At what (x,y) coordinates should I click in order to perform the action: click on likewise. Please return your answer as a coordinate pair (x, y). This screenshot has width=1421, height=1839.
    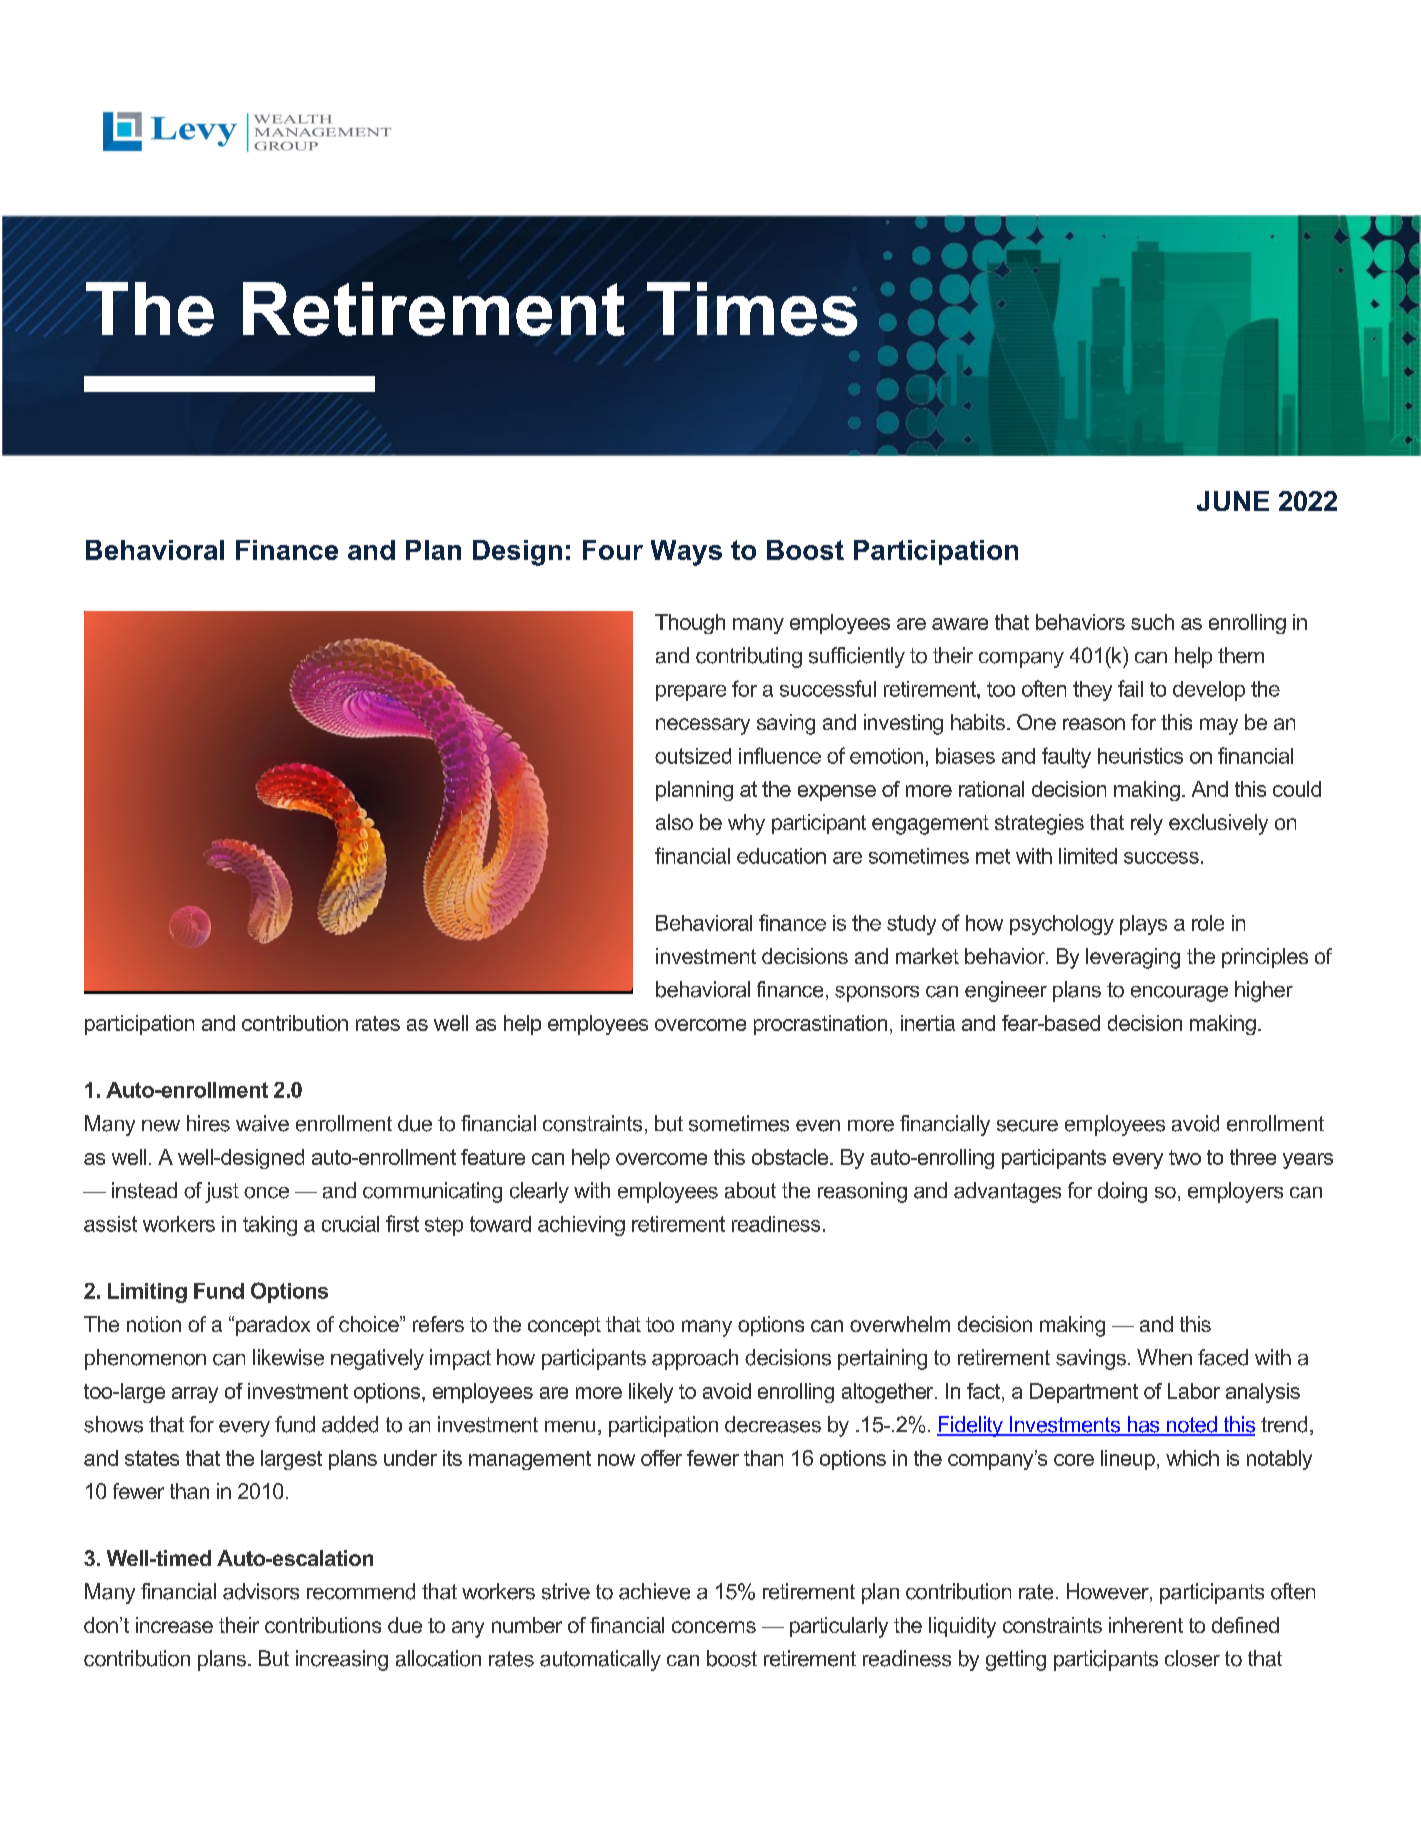
    Looking at the image, I should click on (288, 1357).
